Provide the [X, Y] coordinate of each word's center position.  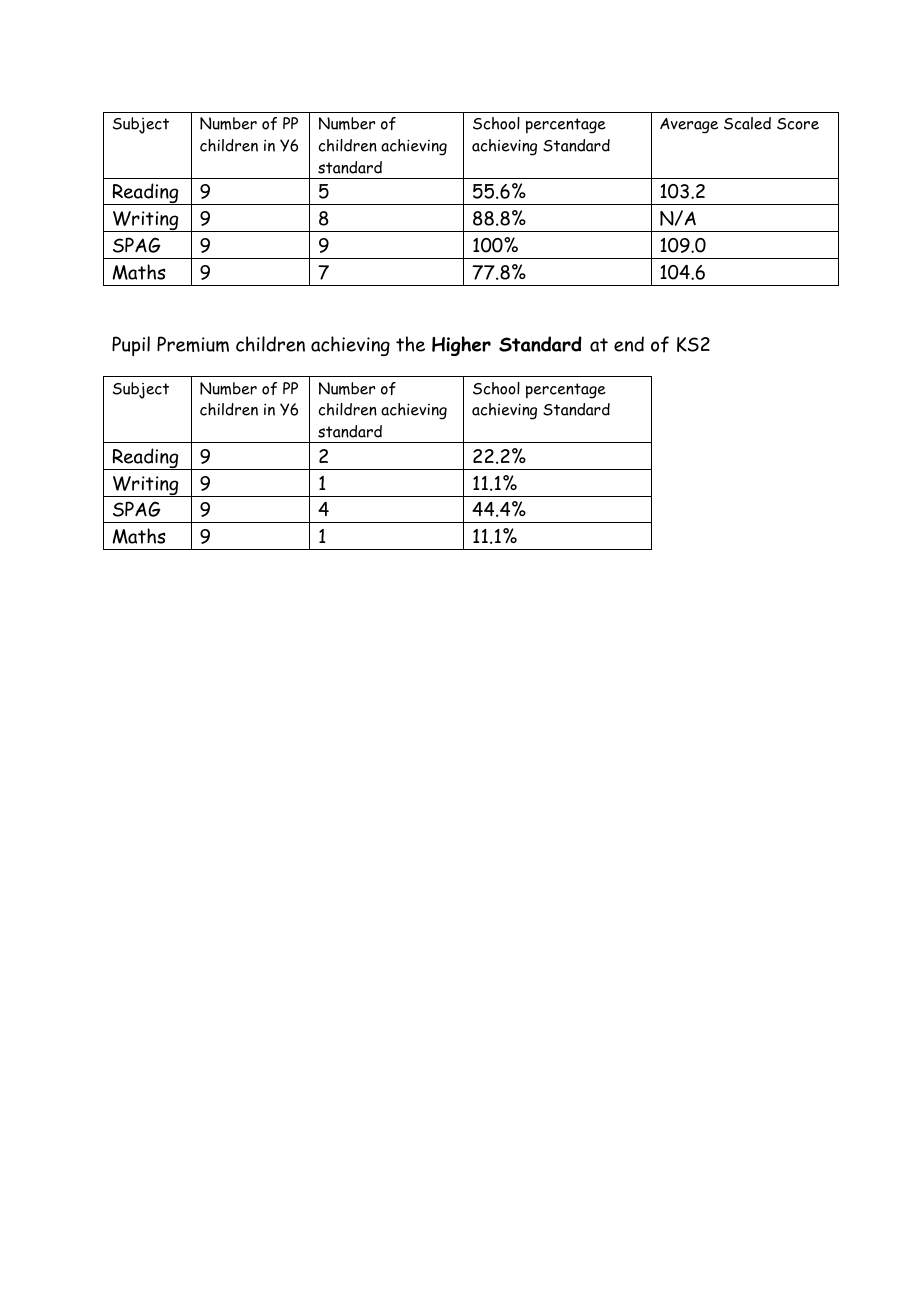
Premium [193, 344]
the [410, 344]
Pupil [131, 346]
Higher [461, 346]
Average [689, 126]
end [629, 344]
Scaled [747, 123]
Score [798, 124]
